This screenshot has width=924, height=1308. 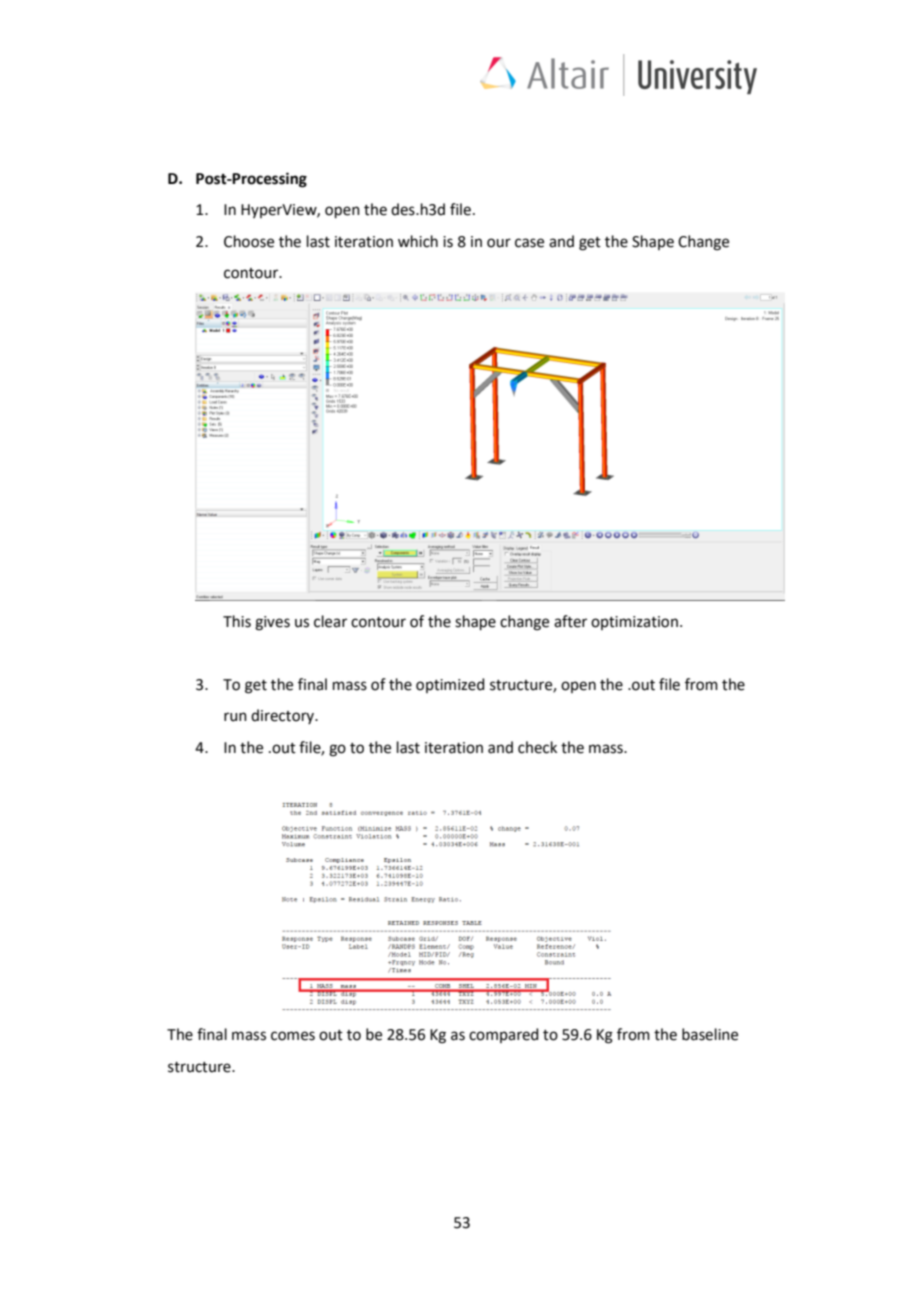 What do you see at coordinates (450, 685) in the screenshot?
I see `optimized` at bounding box center [450, 685].
